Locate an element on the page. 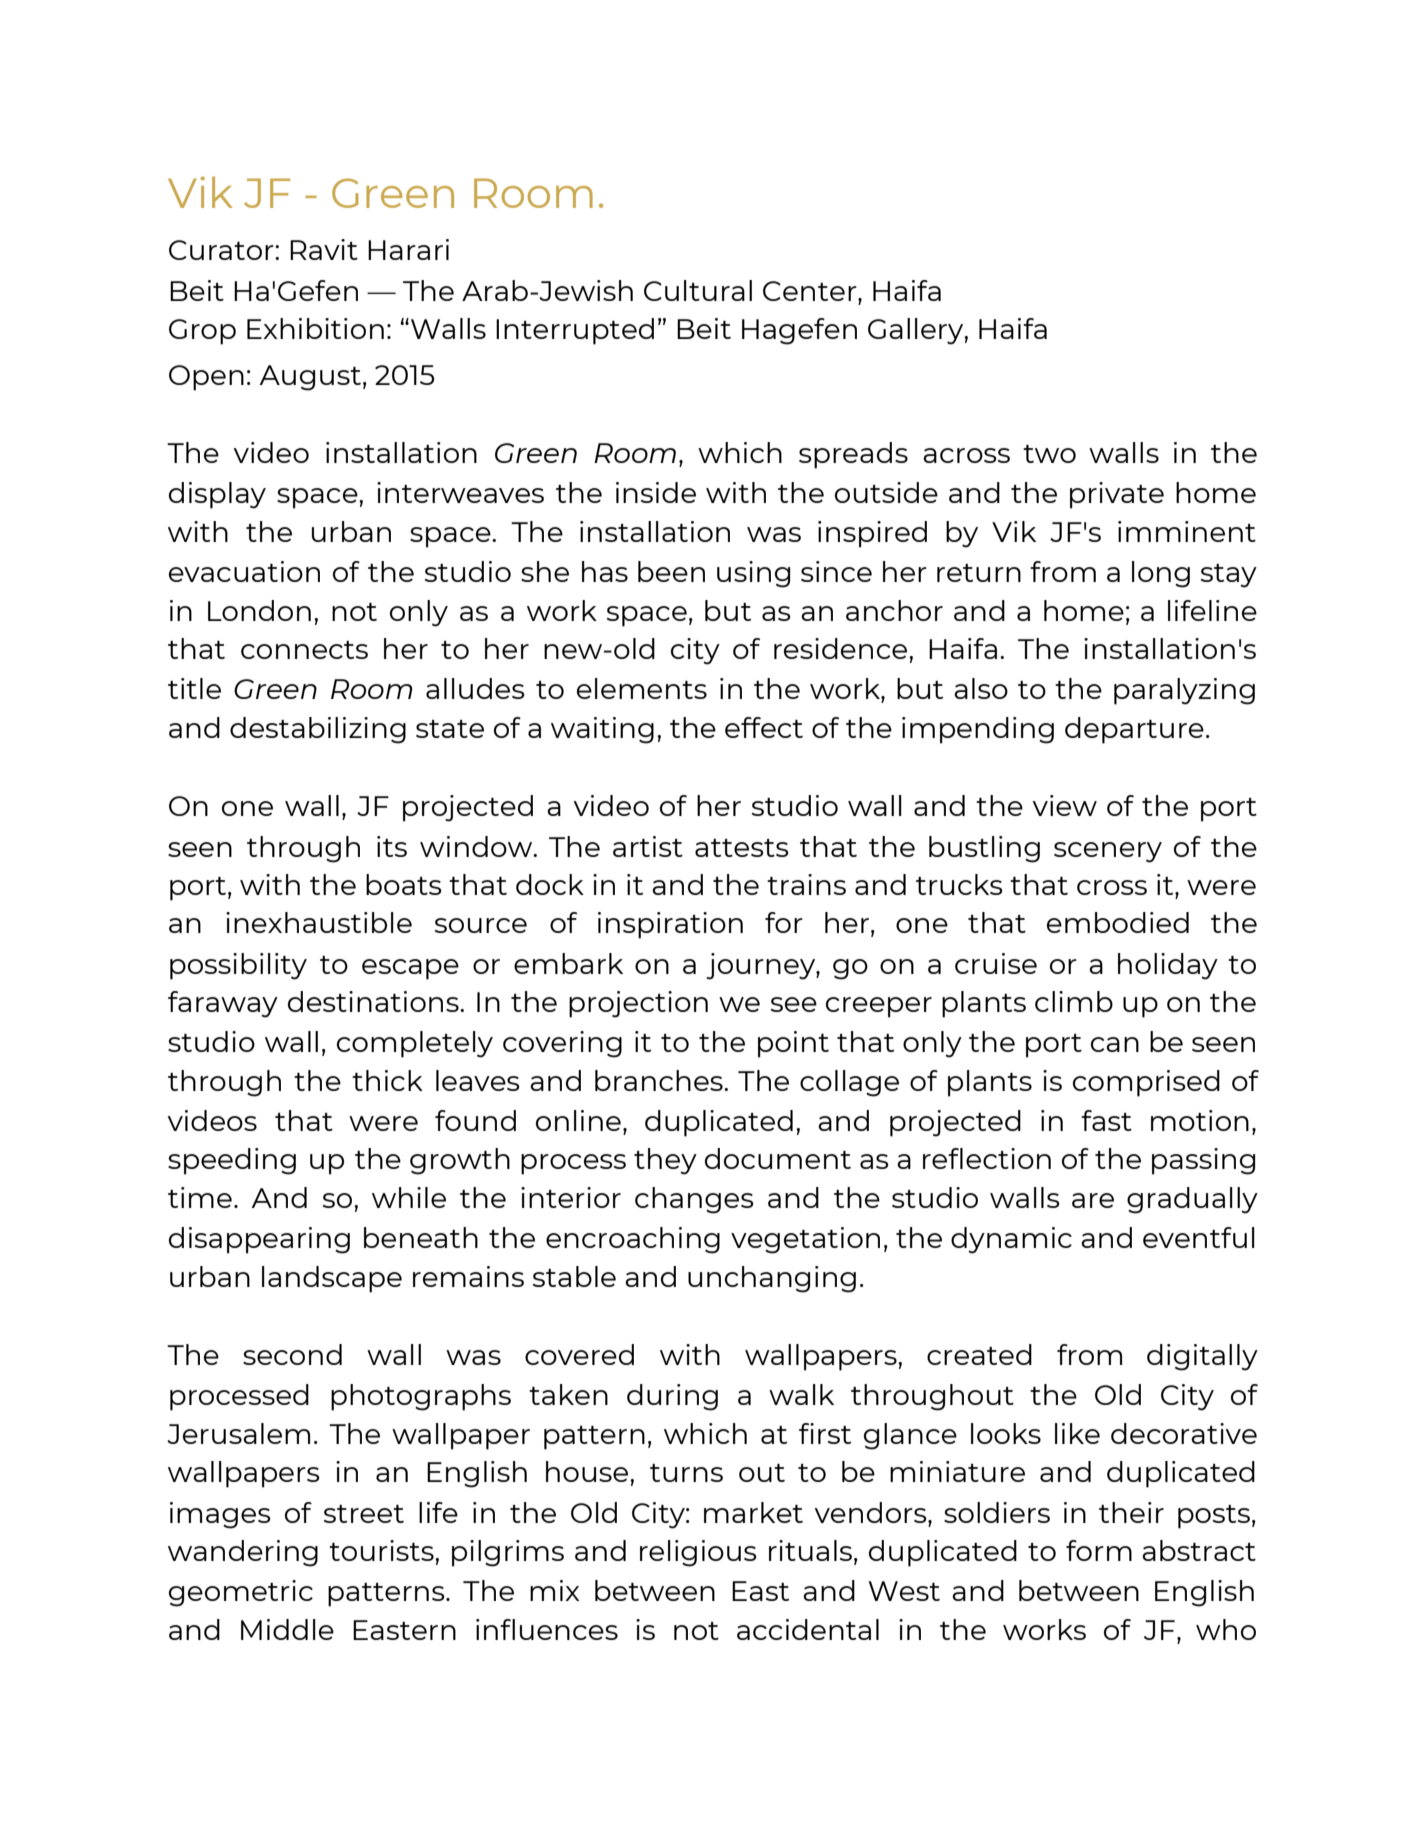  Middle is located at coordinates (287, 1629).
